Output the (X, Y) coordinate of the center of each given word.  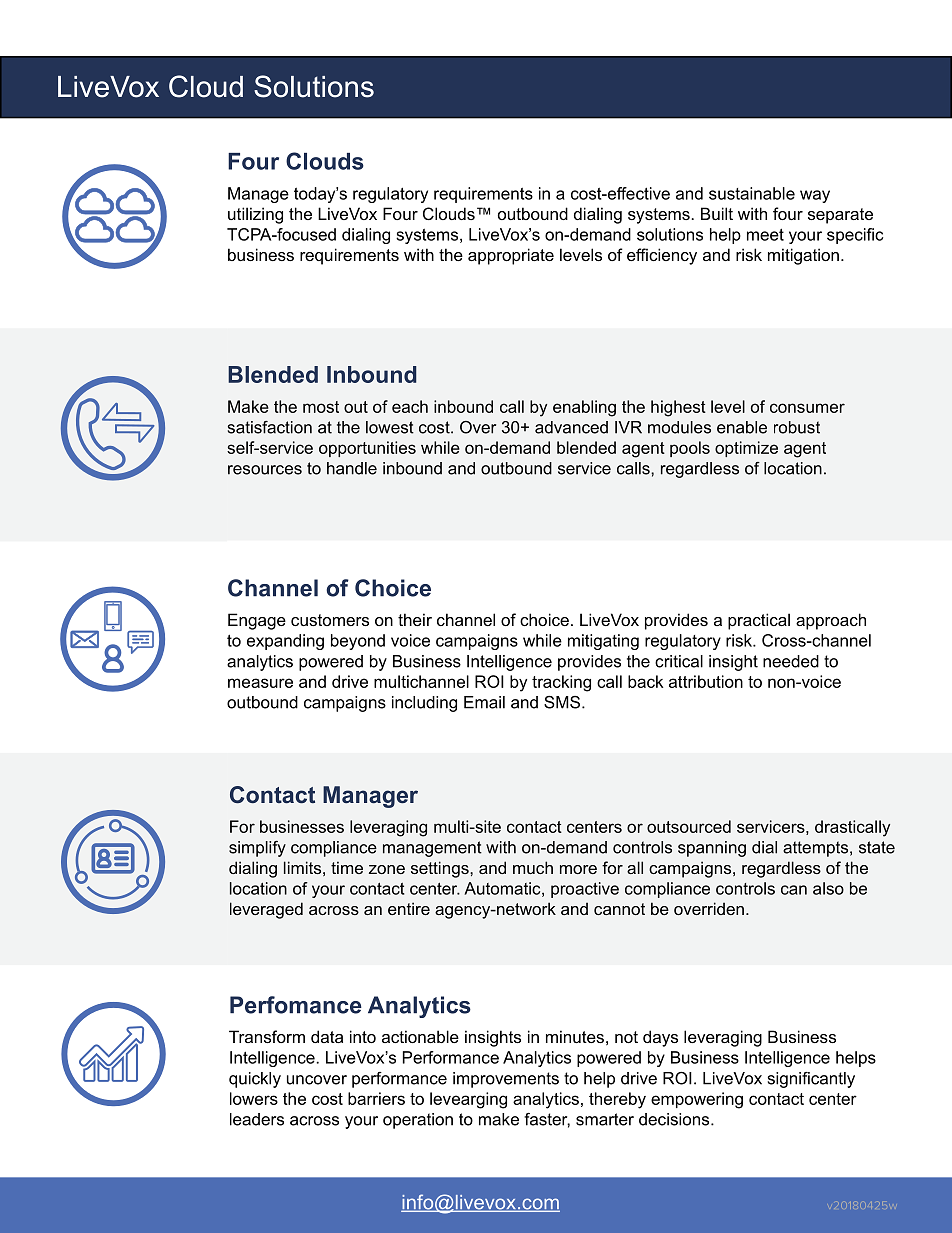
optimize (746, 449)
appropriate (511, 256)
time (347, 867)
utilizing (255, 215)
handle (352, 468)
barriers (376, 1098)
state (877, 847)
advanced (571, 427)
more (578, 869)
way (815, 196)
